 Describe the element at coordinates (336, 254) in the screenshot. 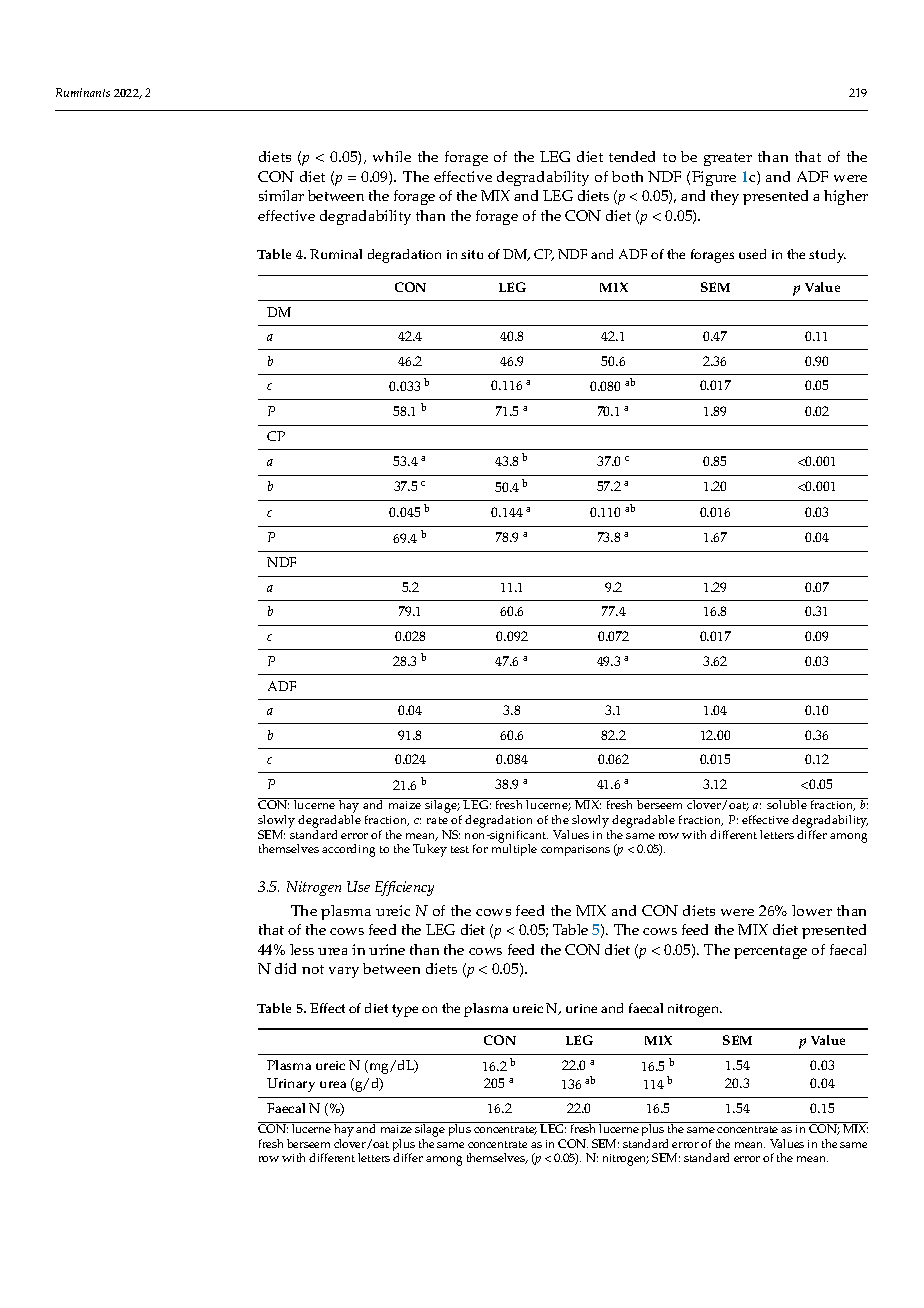

I see `Ruminal` at that location.
